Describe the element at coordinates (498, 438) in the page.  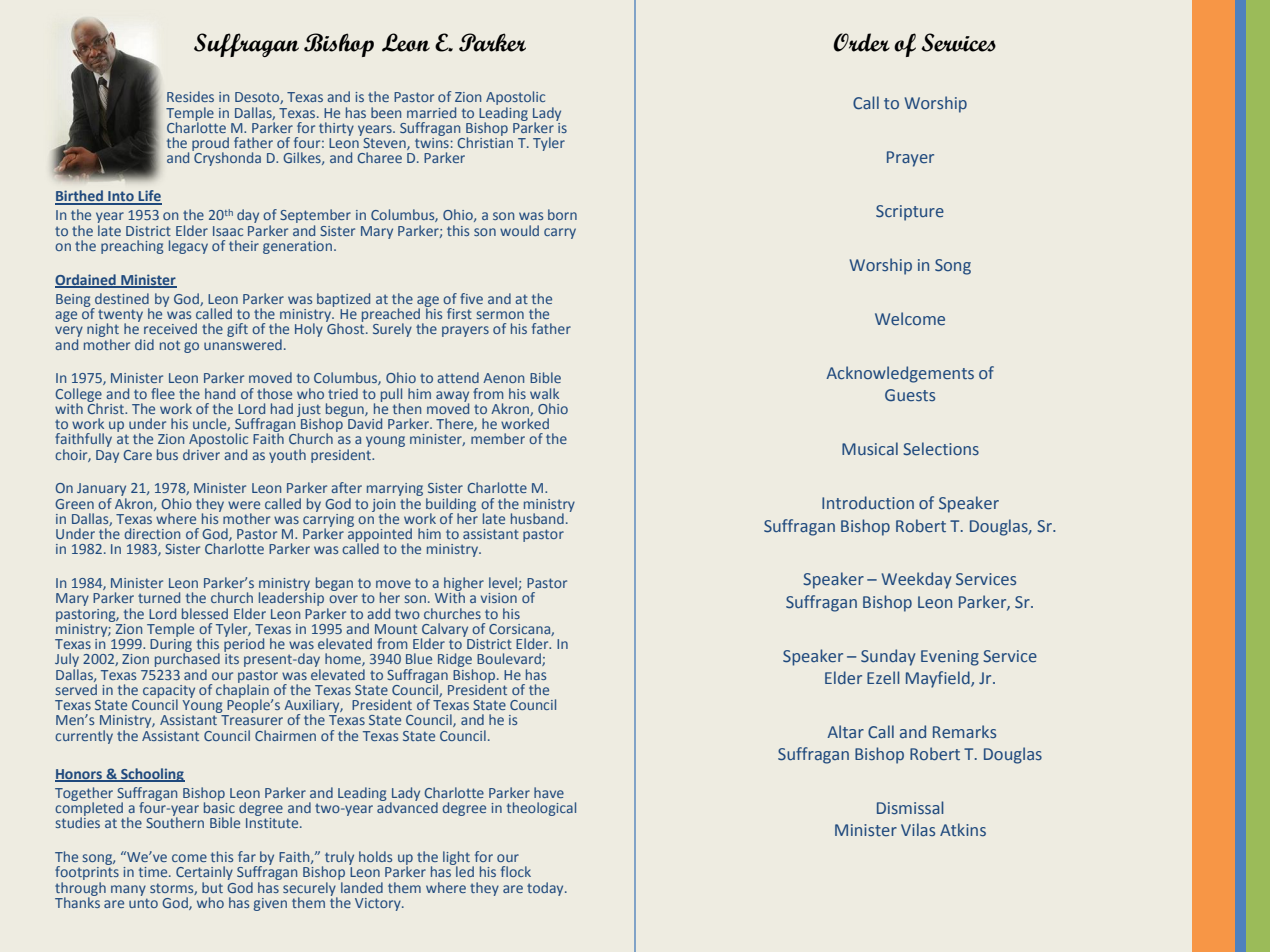
I see `member` at that location.
